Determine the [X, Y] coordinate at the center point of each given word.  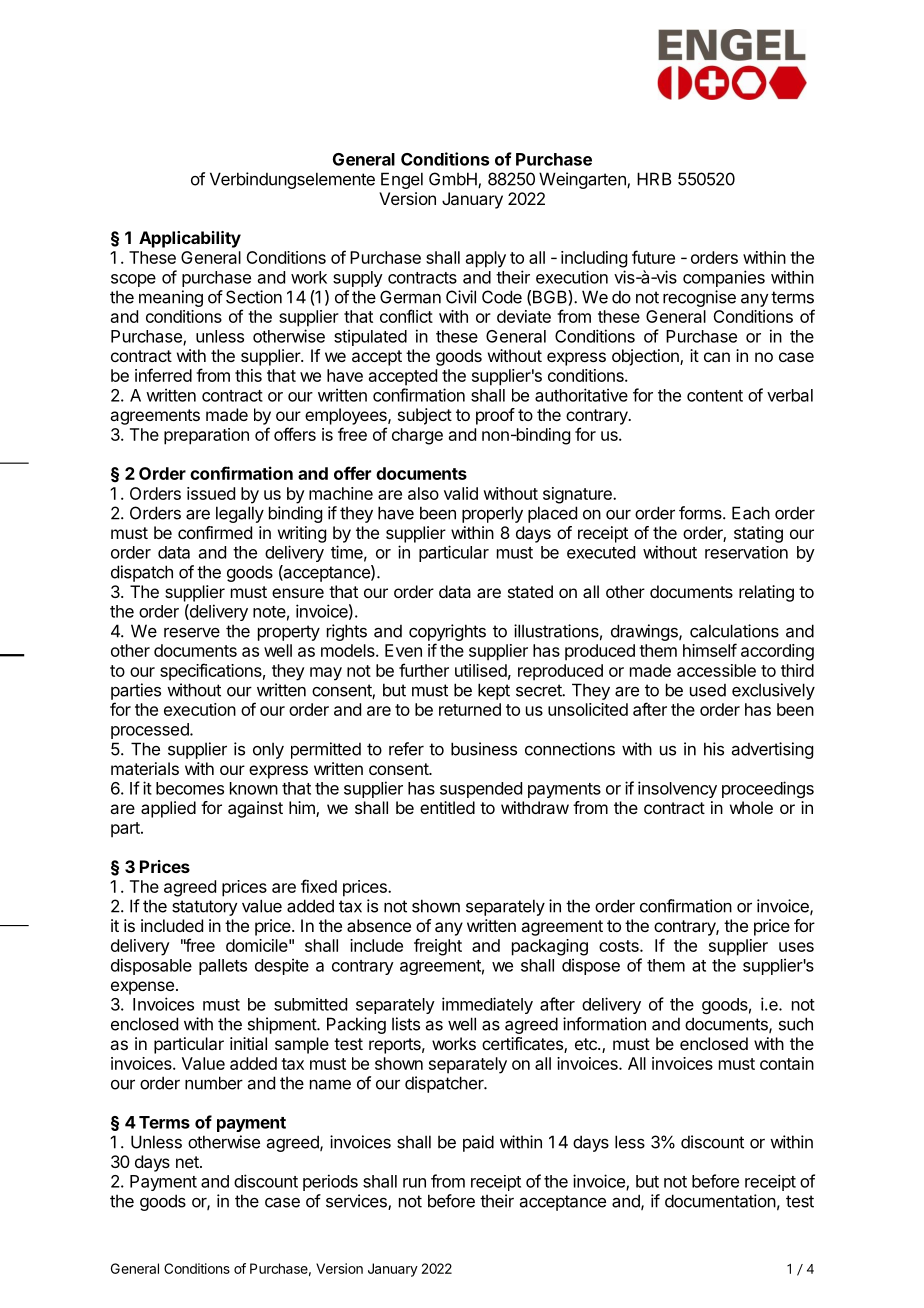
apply [486, 259]
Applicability [190, 239]
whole [751, 807]
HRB [654, 179]
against [255, 809]
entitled [447, 807]
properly [492, 514]
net [188, 1162]
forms [701, 513]
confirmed [215, 532]
